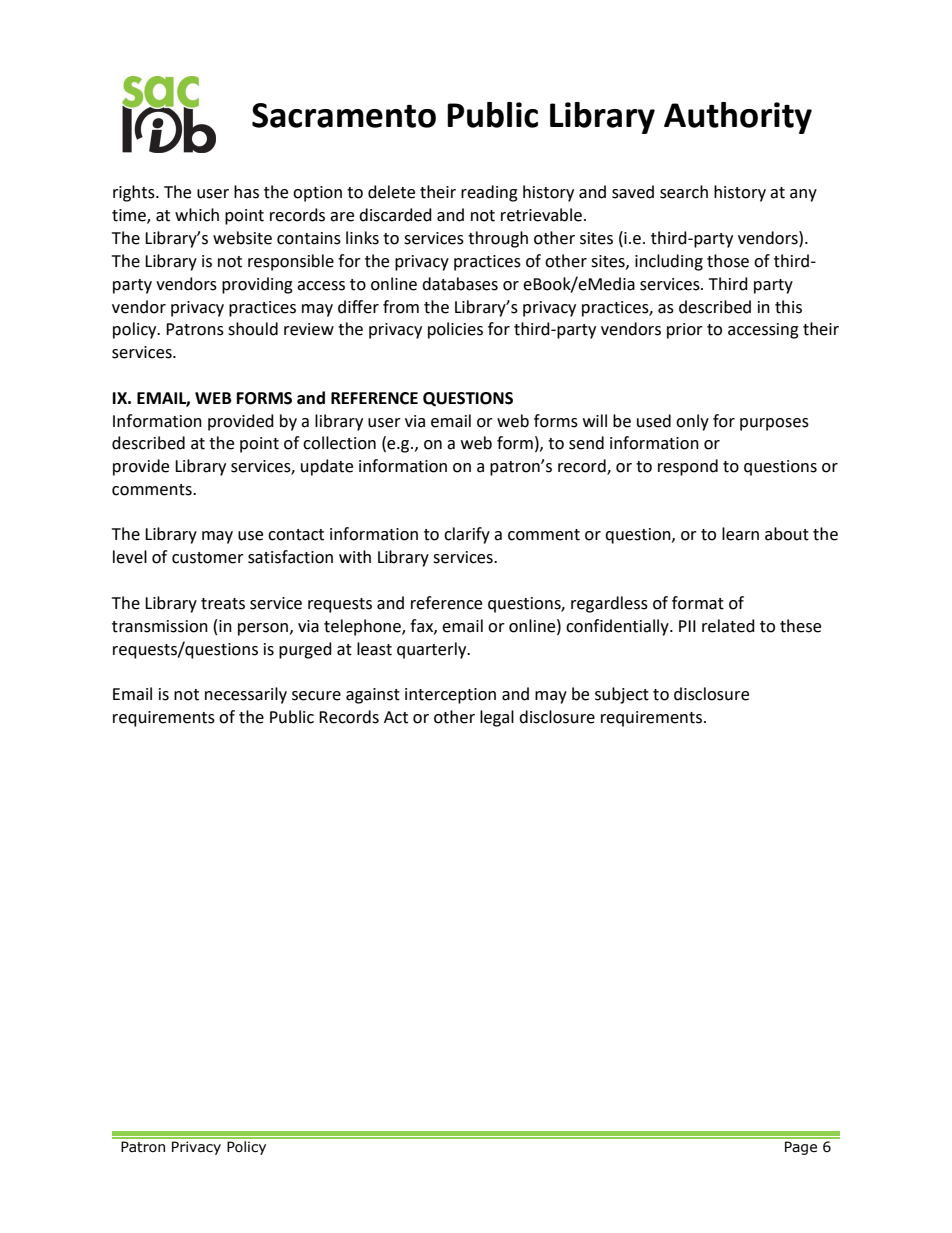 This screenshot has height=1233, width=952. I want to click on secure, so click(316, 696).
